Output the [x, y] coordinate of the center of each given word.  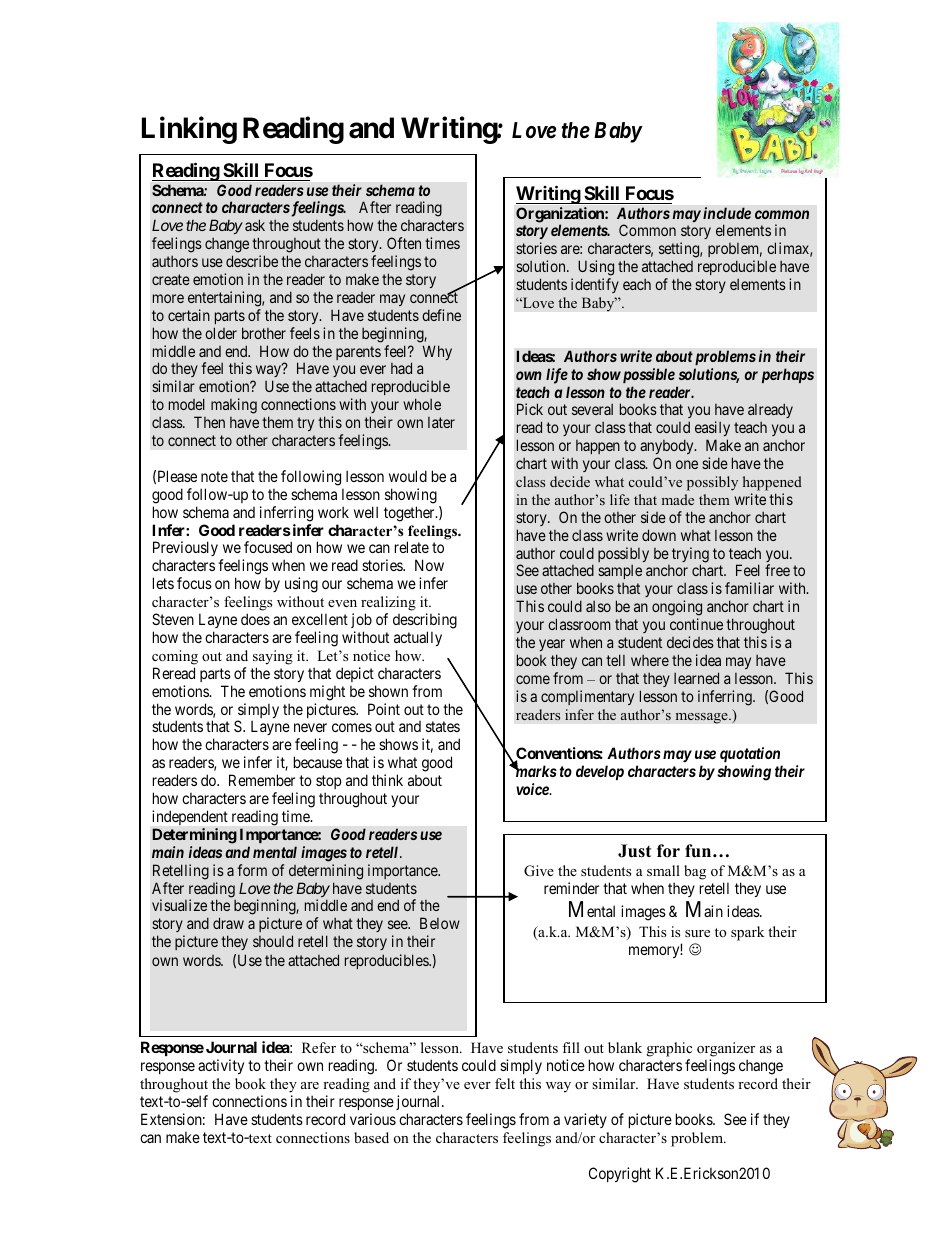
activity [221, 1066]
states [443, 727]
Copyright [620, 1175]
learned [696, 678]
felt [505, 1083]
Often [404, 243]
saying [273, 657]
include [727, 213]
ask [255, 225]
